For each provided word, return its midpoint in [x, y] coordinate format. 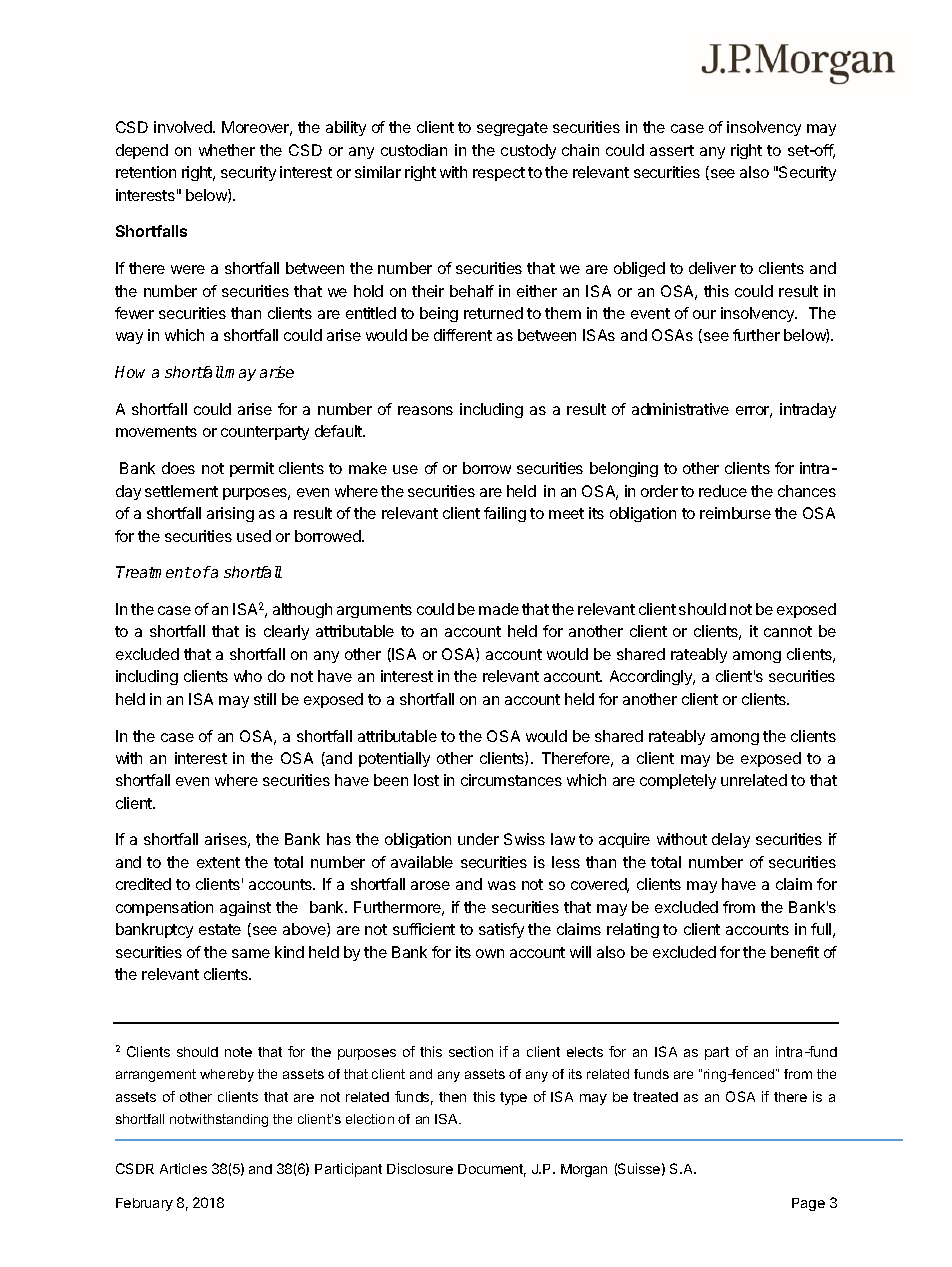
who [248, 676]
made [499, 609]
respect [499, 174]
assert [672, 150]
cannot [788, 631]
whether [227, 150]
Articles [183, 1168]
